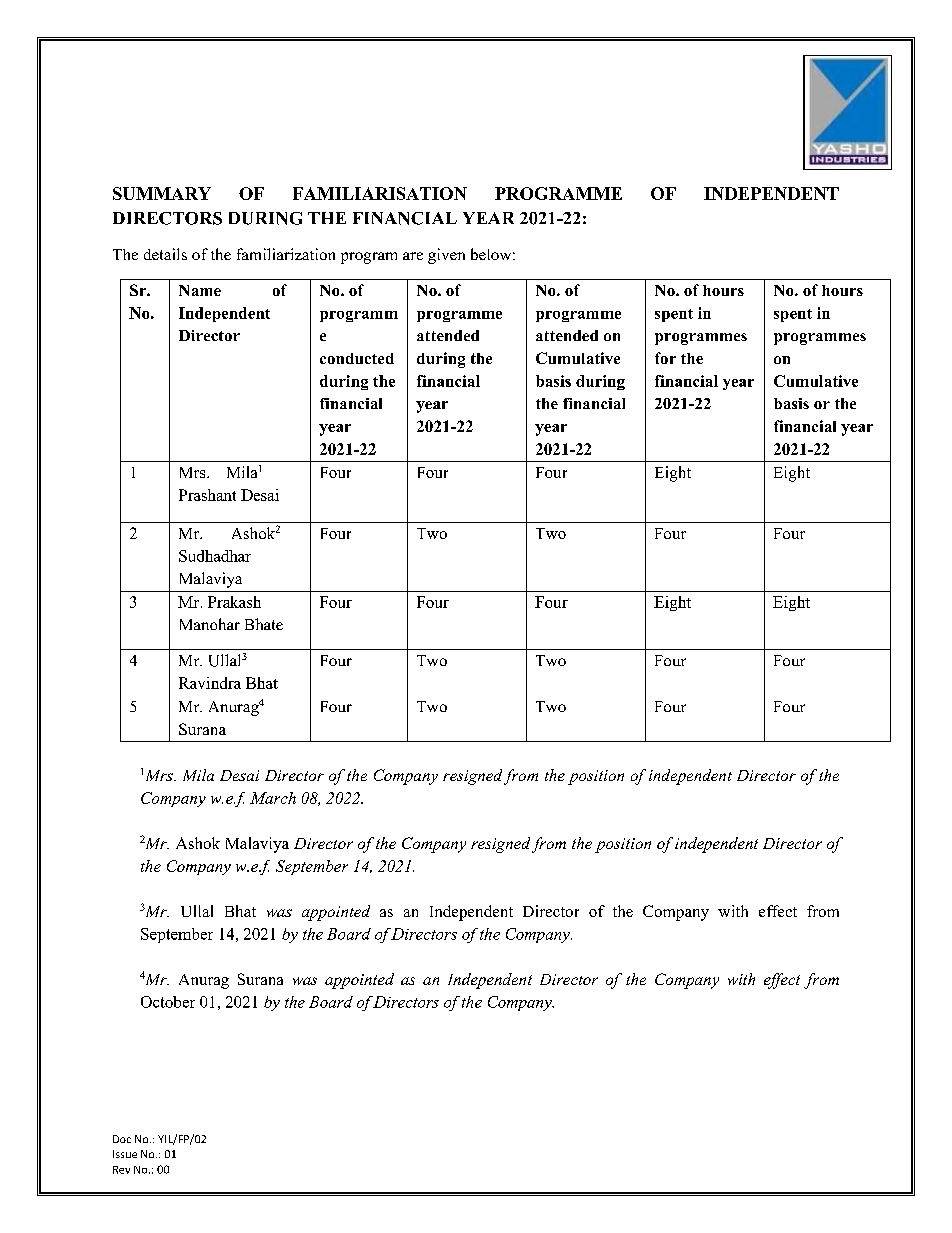 Image resolution: width=952 pixels, height=1233 pixels. Describe the element at coordinates (234, 602) in the document. I see `Prakash` at that location.
